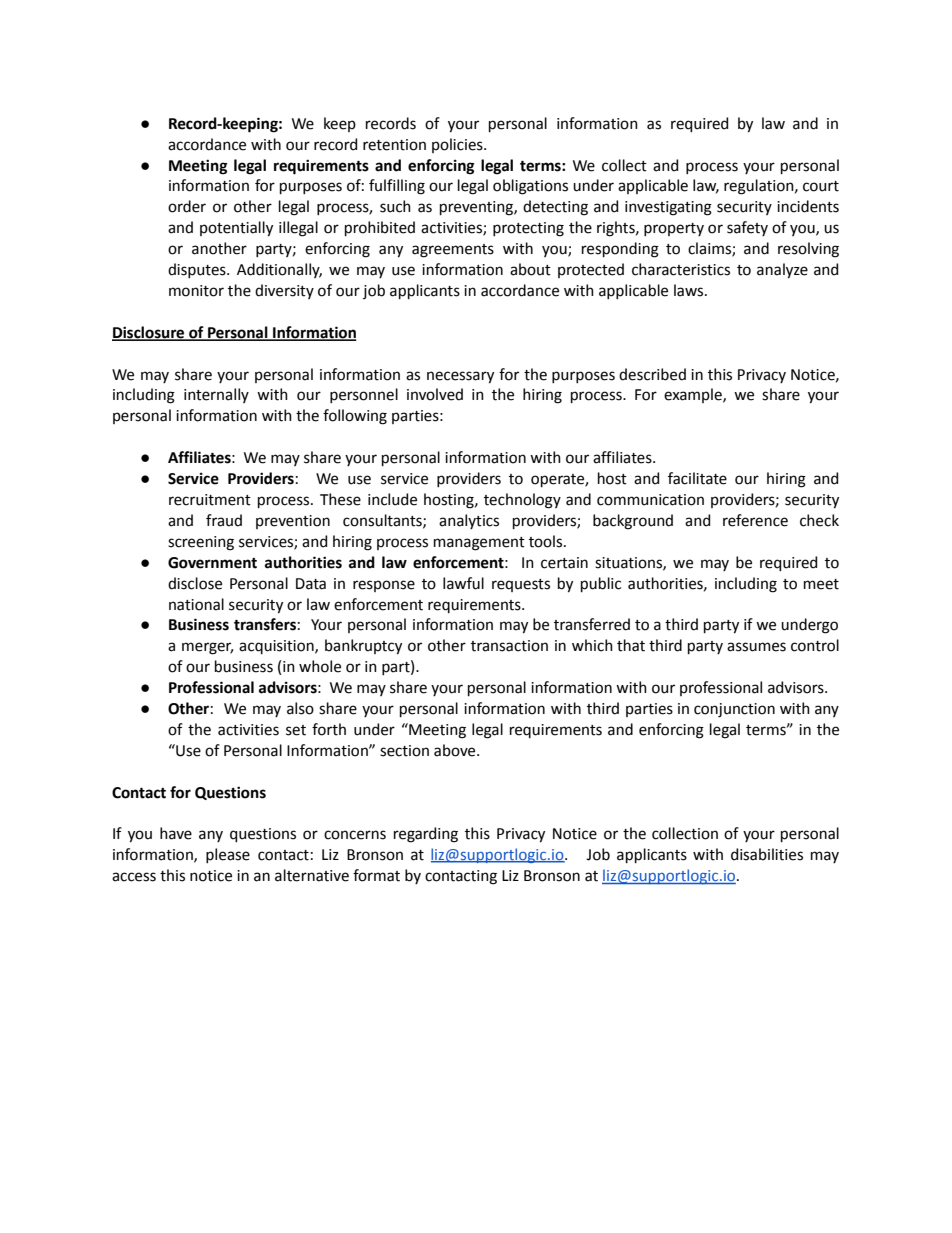  I want to click on order, so click(187, 206).
